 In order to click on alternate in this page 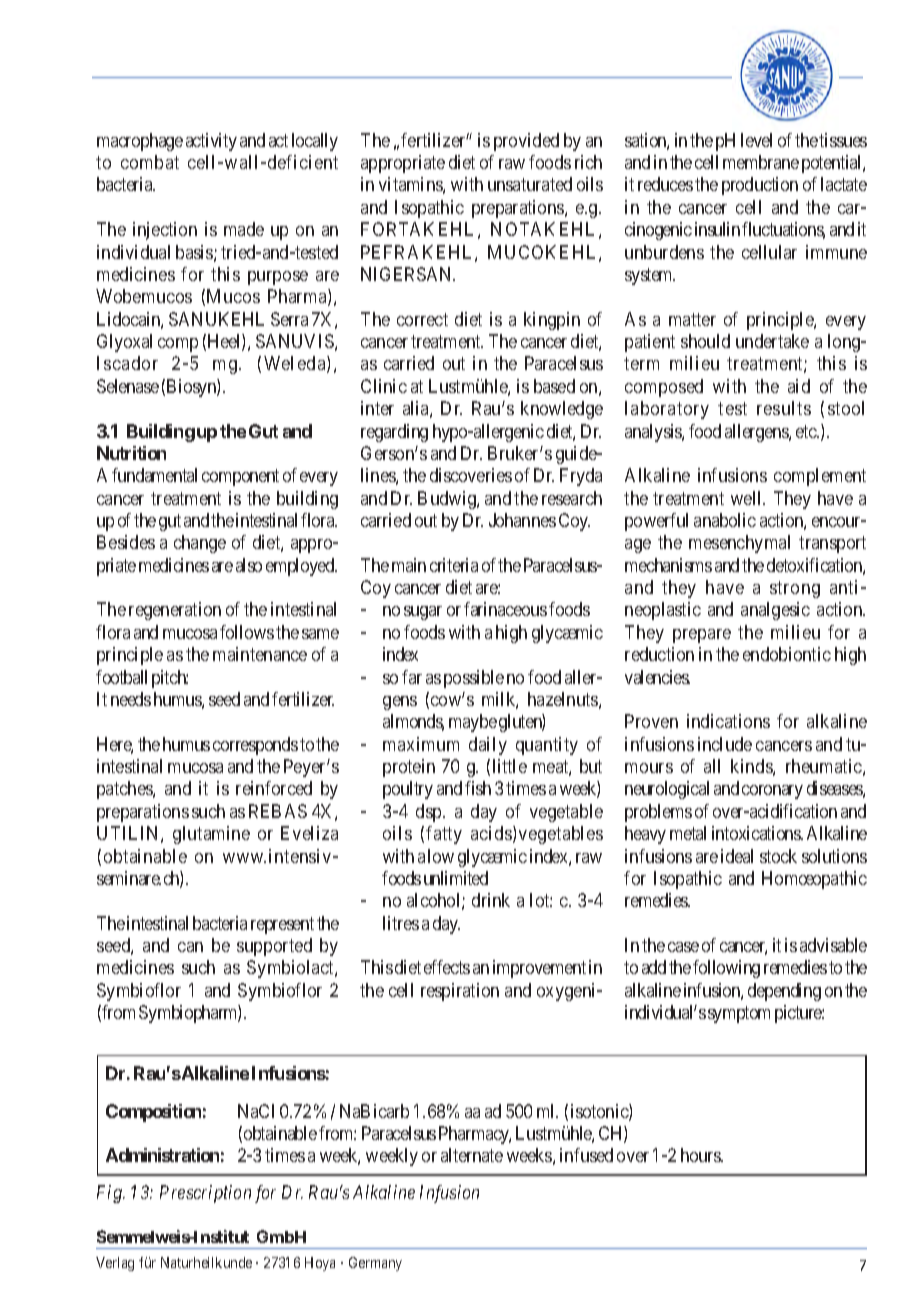, I will do `click(472, 1155)`.
